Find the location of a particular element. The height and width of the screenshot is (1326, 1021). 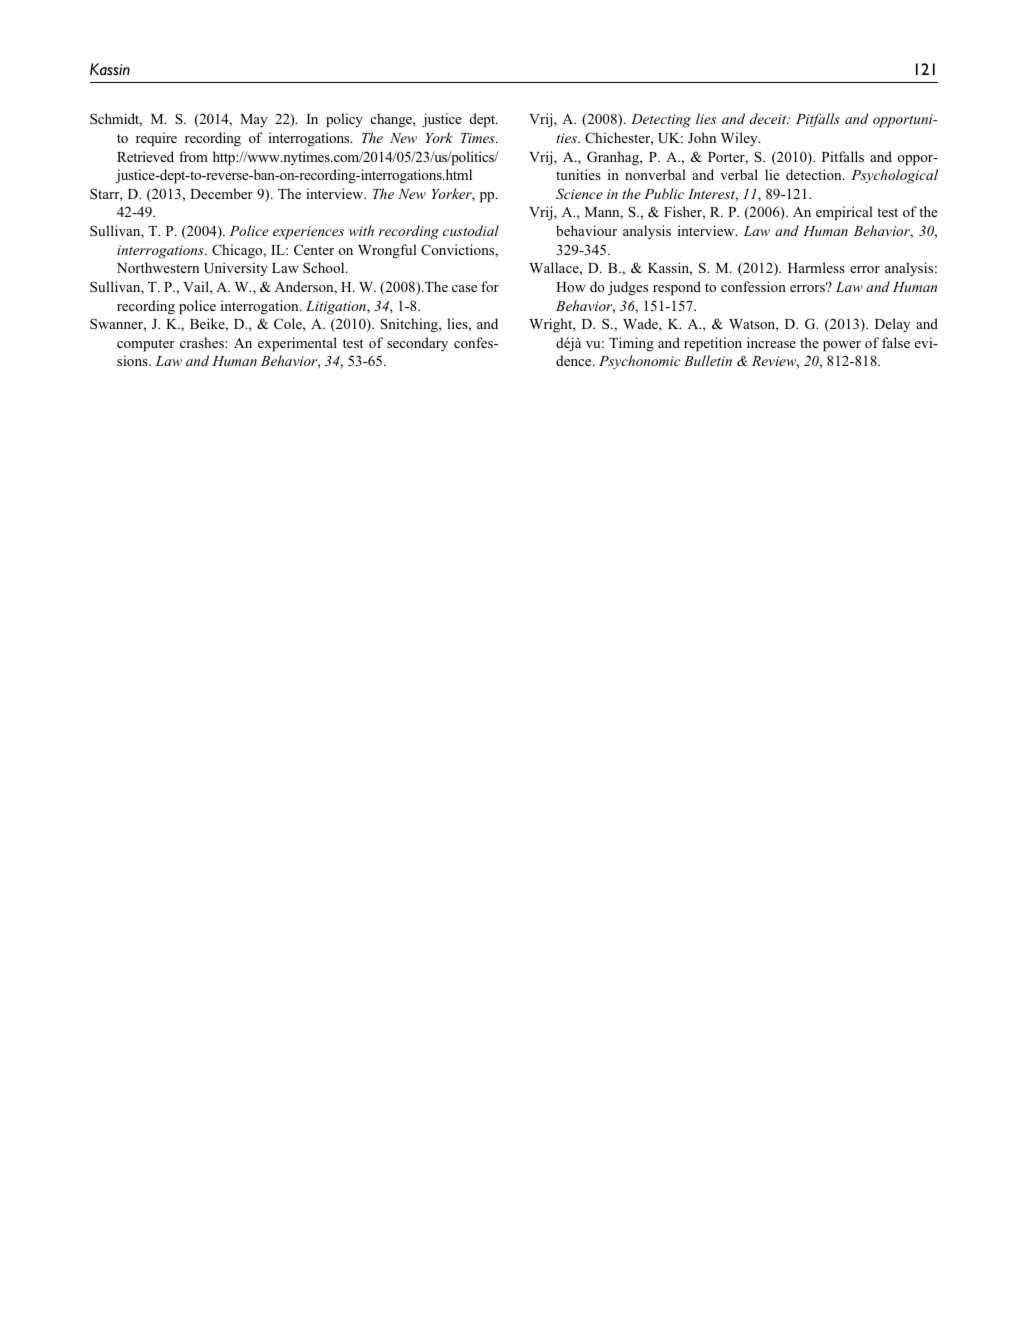

for is located at coordinates (490, 286).
